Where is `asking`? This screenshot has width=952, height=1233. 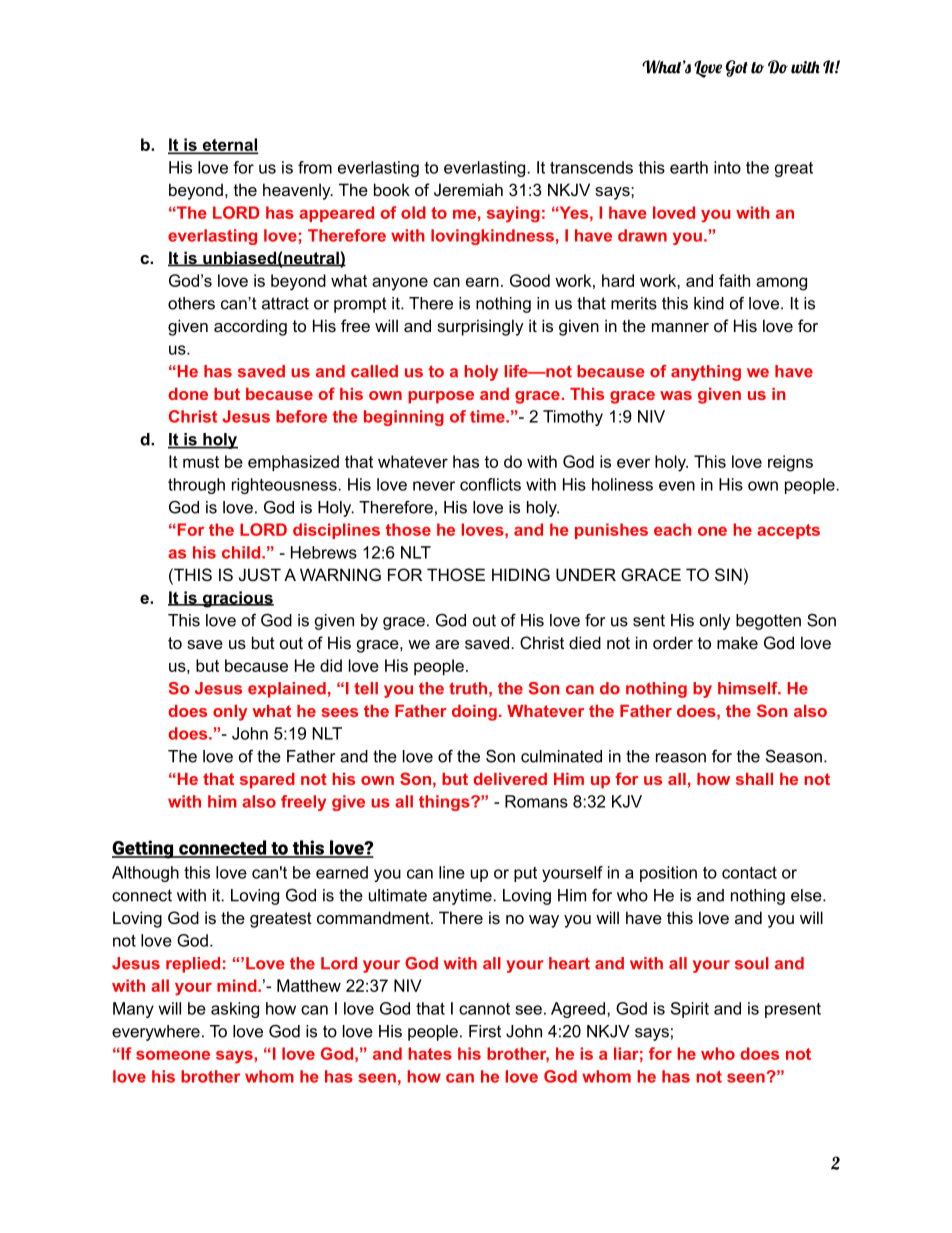 asking is located at coordinates (235, 1010).
